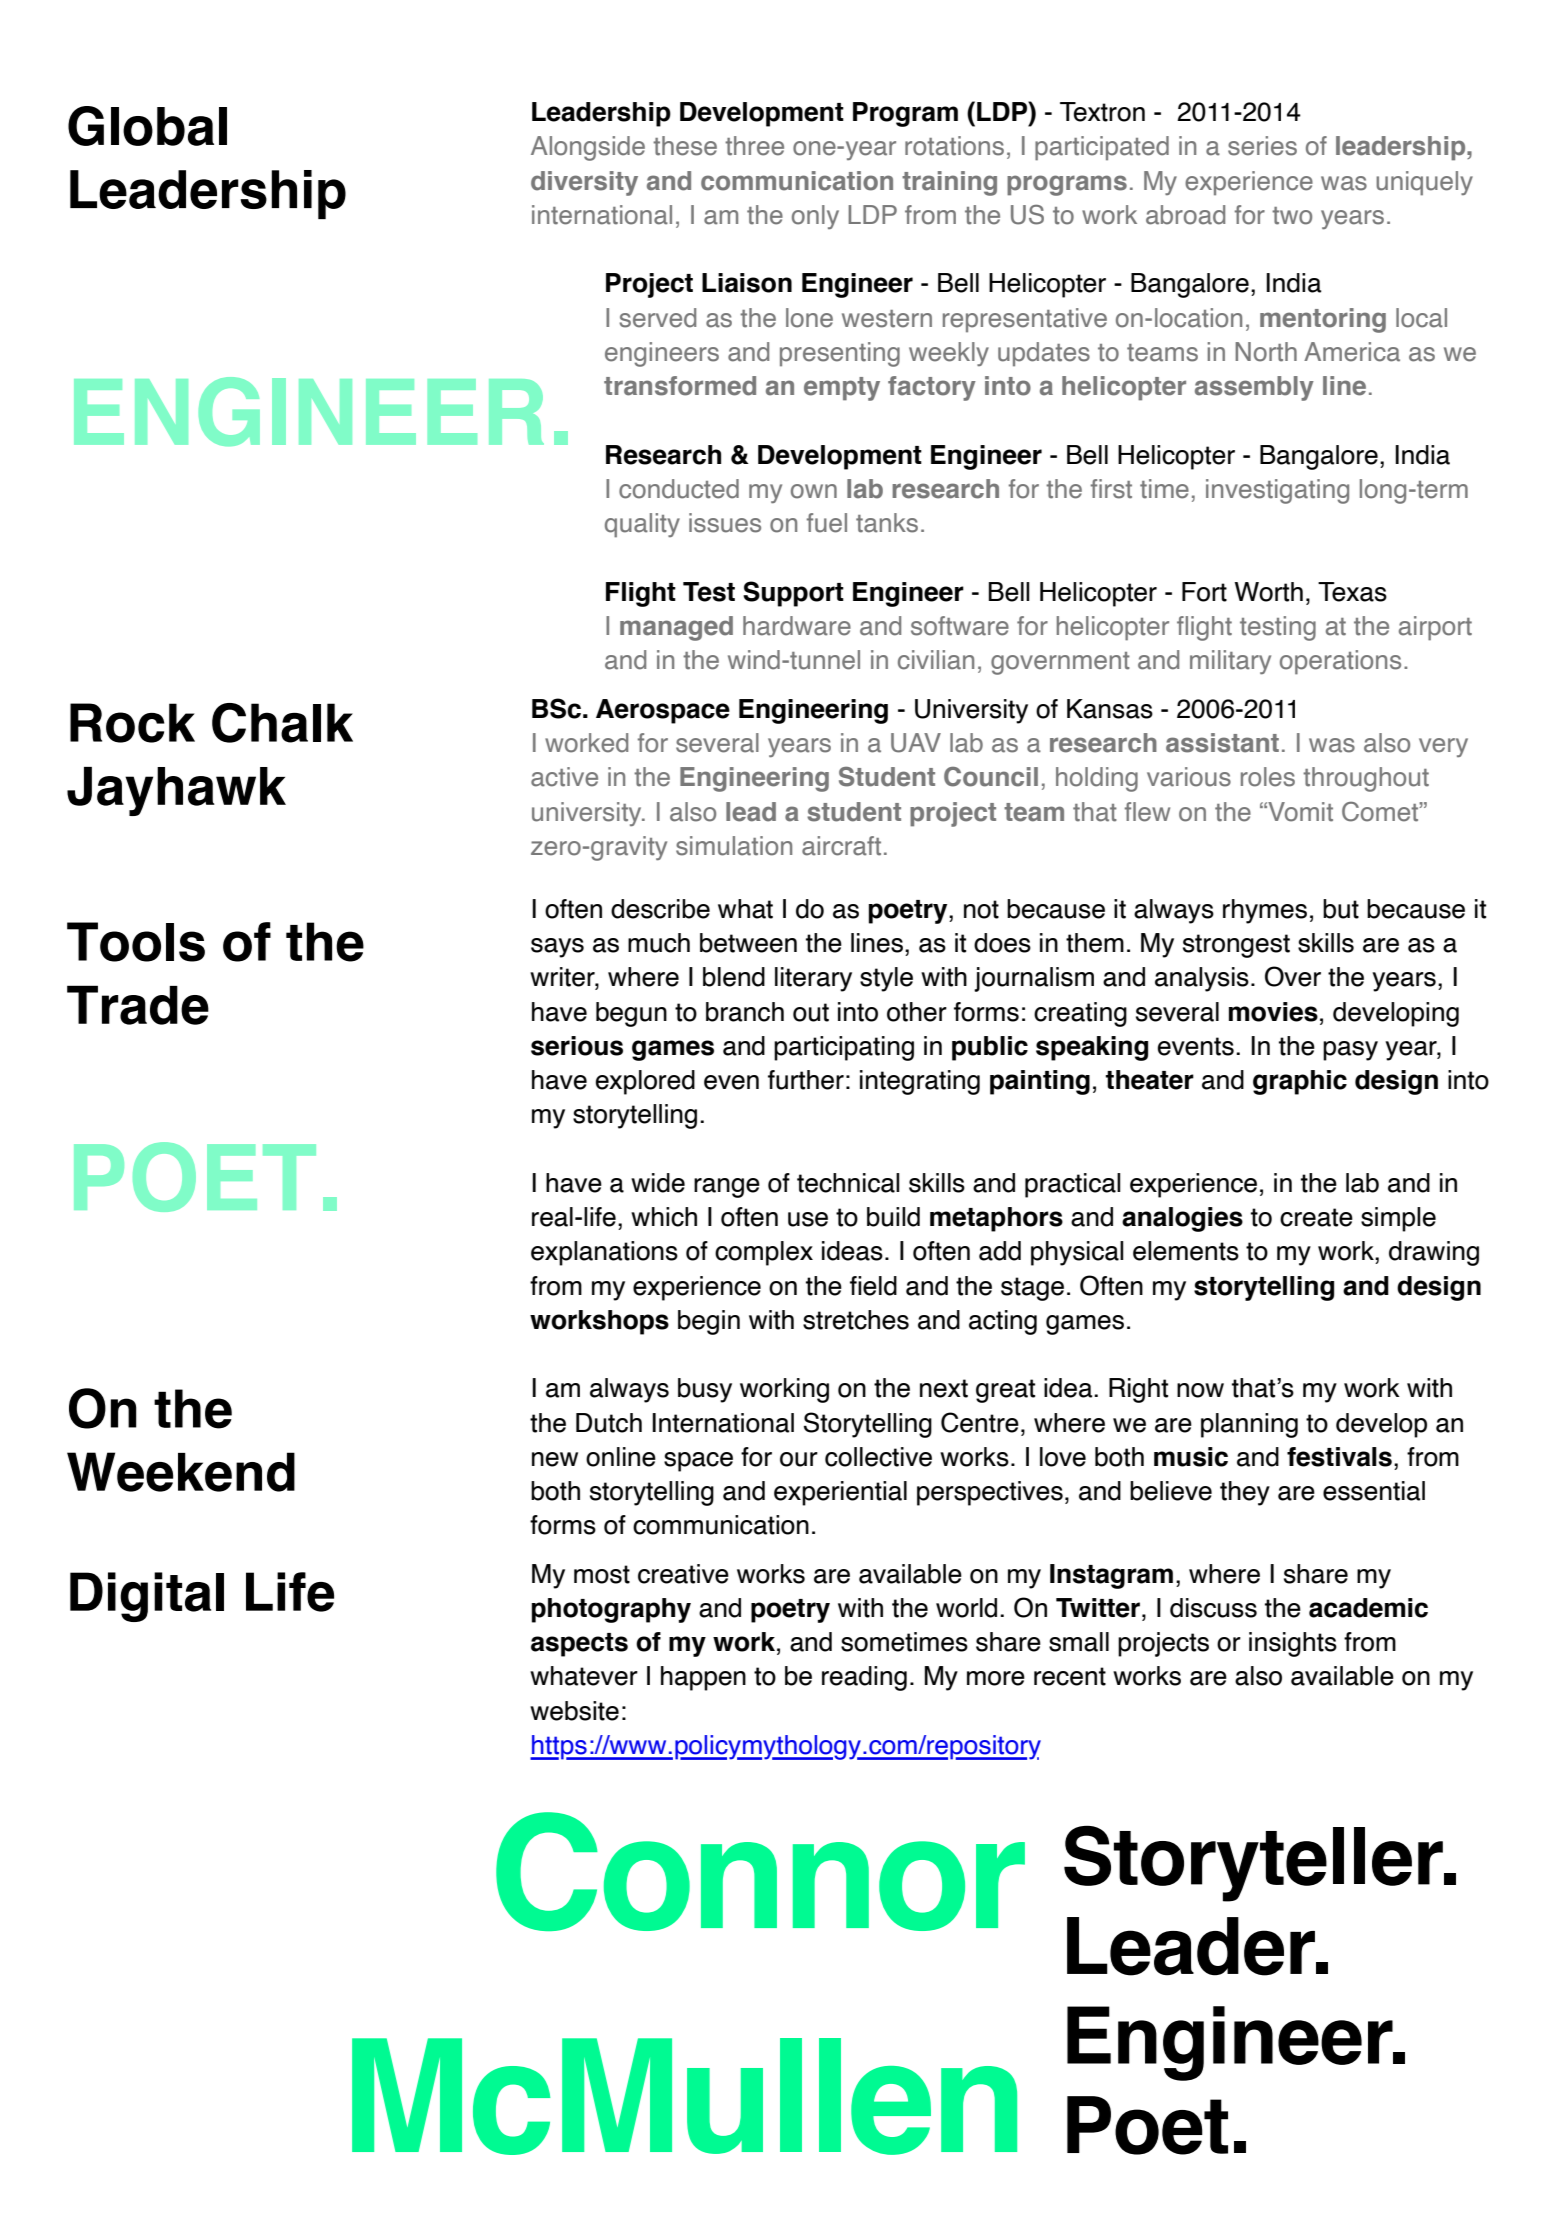  Describe the element at coordinates (574, 1711) in the screenshot. I see `website` at that location.
